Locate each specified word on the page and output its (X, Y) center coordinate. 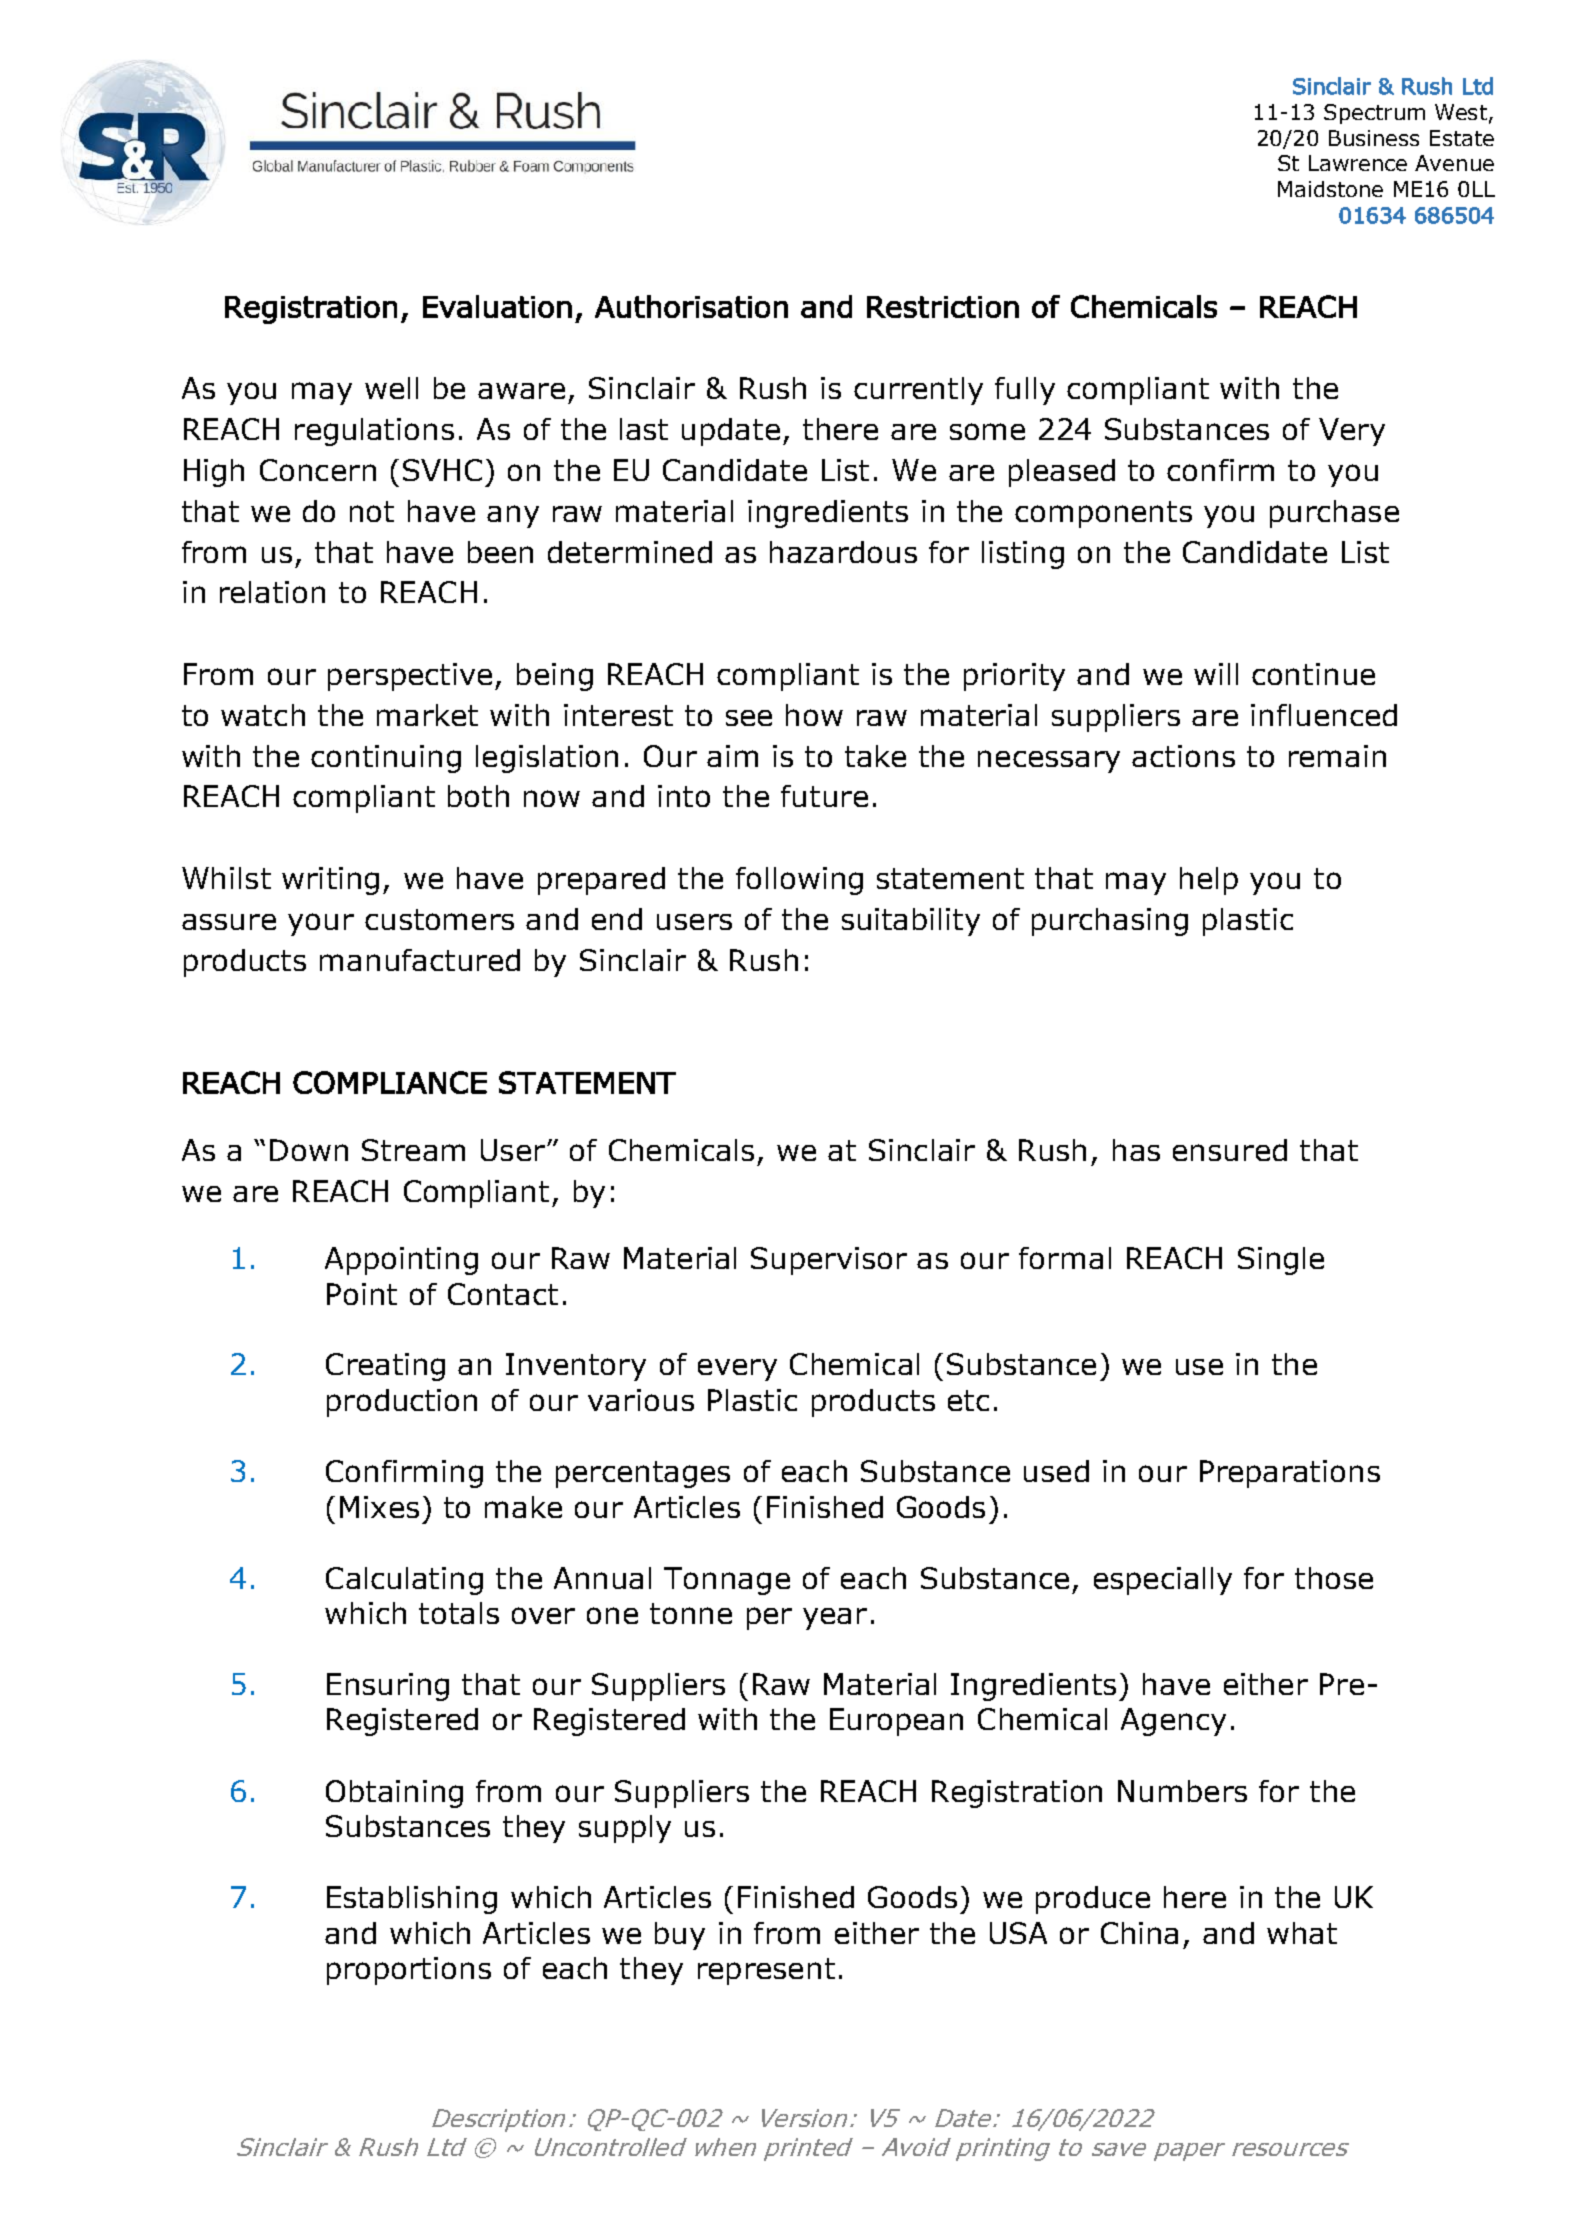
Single (1281, 1261)
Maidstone (1330, 189)
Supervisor (829, 1261)
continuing (386, 759)
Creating (385, 1367)
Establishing (412, 1900)
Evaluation (497, 306)
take (875, 756)
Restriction (943, 307)
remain (1337, 756)
